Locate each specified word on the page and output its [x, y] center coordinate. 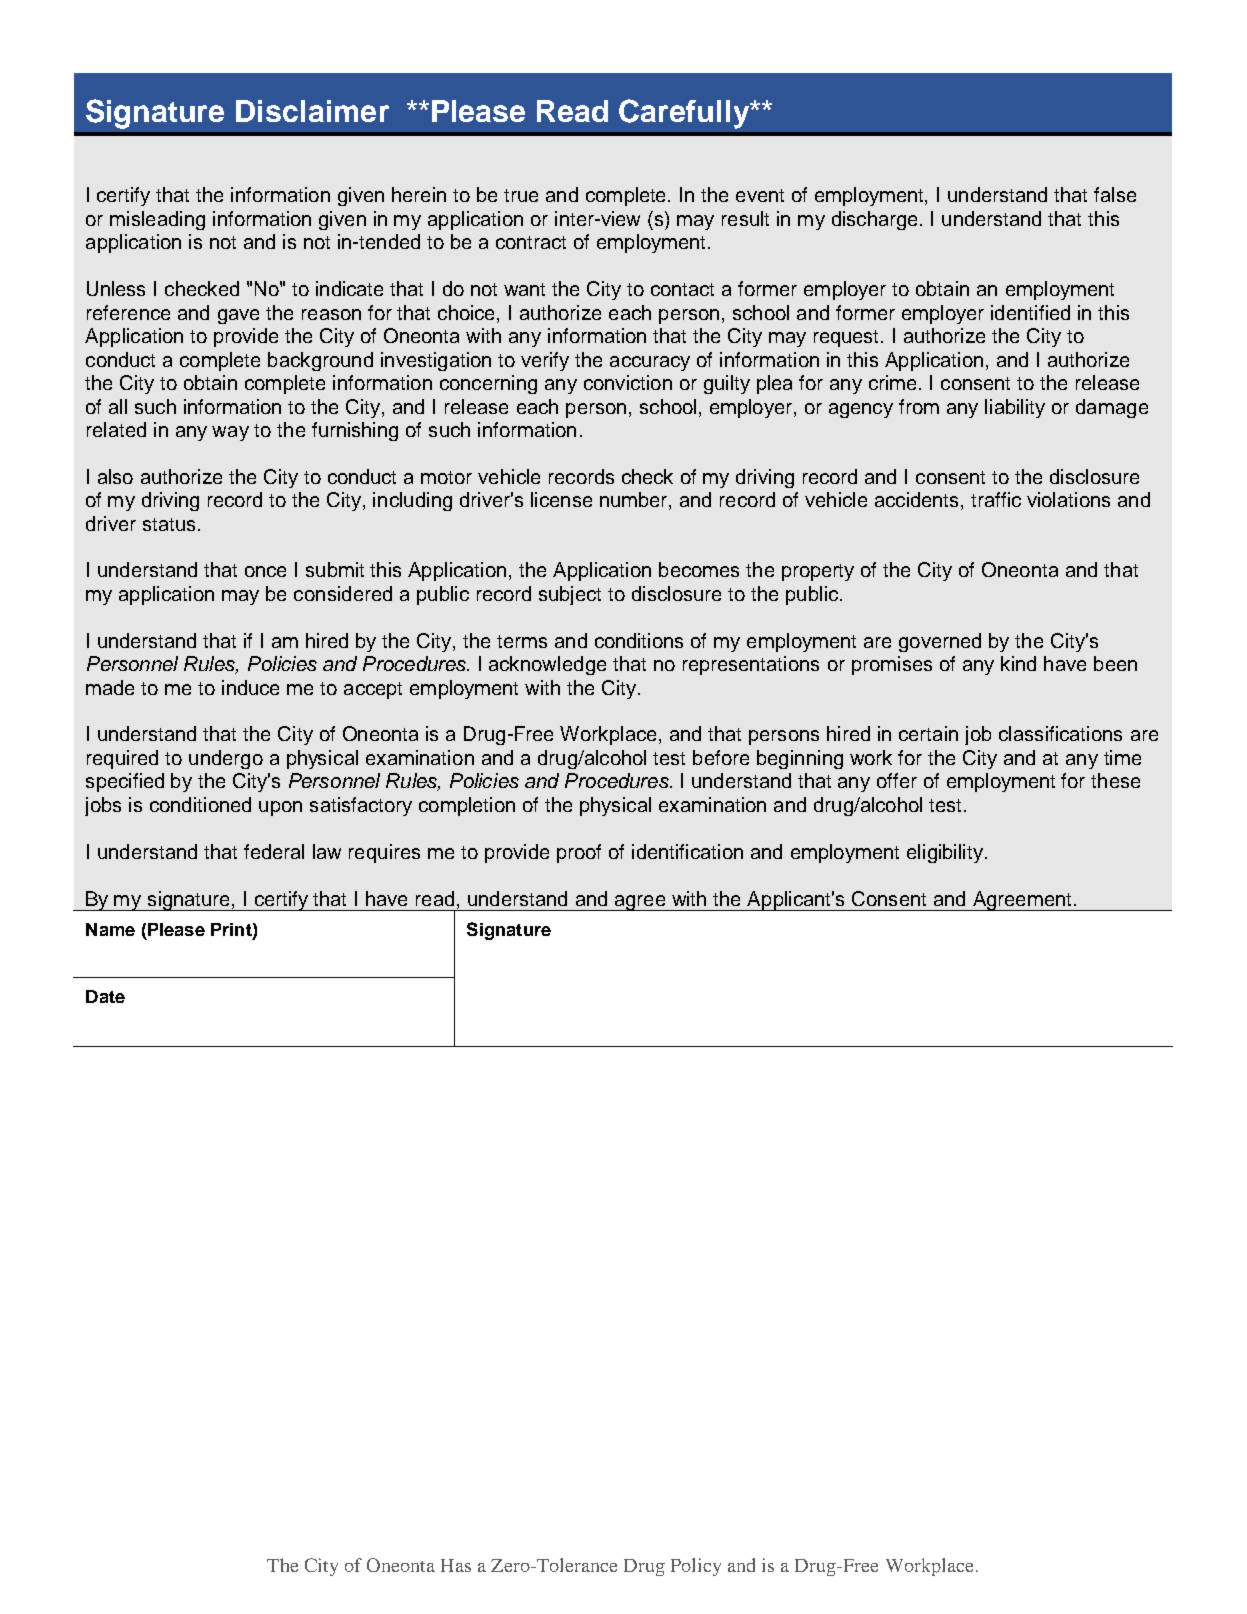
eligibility [946, 853]
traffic [996, 499]
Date [105, 996]
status [169, 524]
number [635, 501]
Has [456, 1565]
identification [687, 851]
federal [274, 851]
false [1115, 194]
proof [579, 853]
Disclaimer [312, 111]
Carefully [685, 114]
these [1115, 780]
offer [897, 780]
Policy [696, 1567]
